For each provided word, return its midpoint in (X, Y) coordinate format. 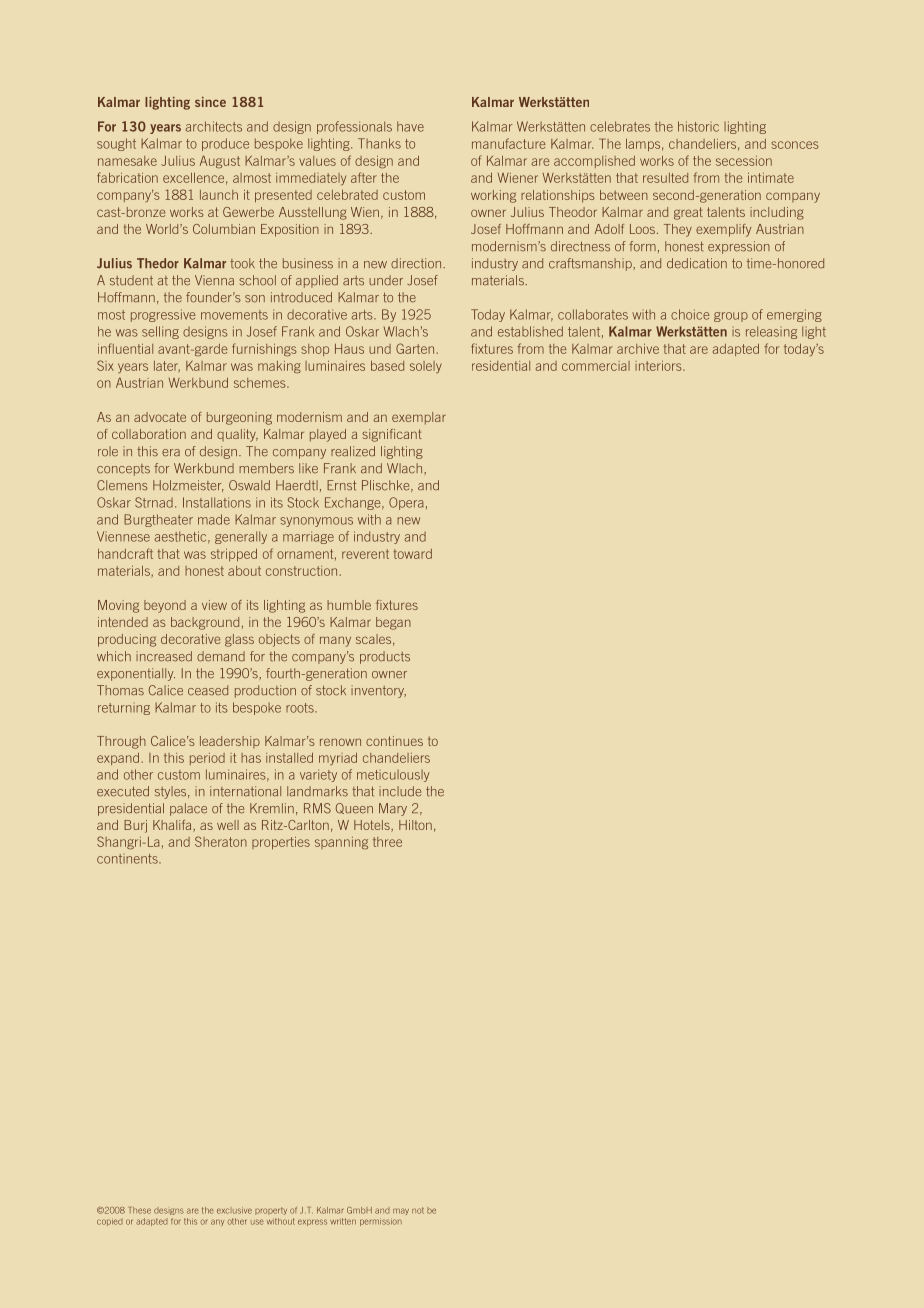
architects (213, 126)
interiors (659, 366)
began (393, 623)
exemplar (419, 418)
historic (698, 126)
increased (164, 656)
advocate (160, 417)
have (410, 126)
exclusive (234, 1210)
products (385, 657)
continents (128, 859)
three (387, 842)
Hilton (415, 825)
